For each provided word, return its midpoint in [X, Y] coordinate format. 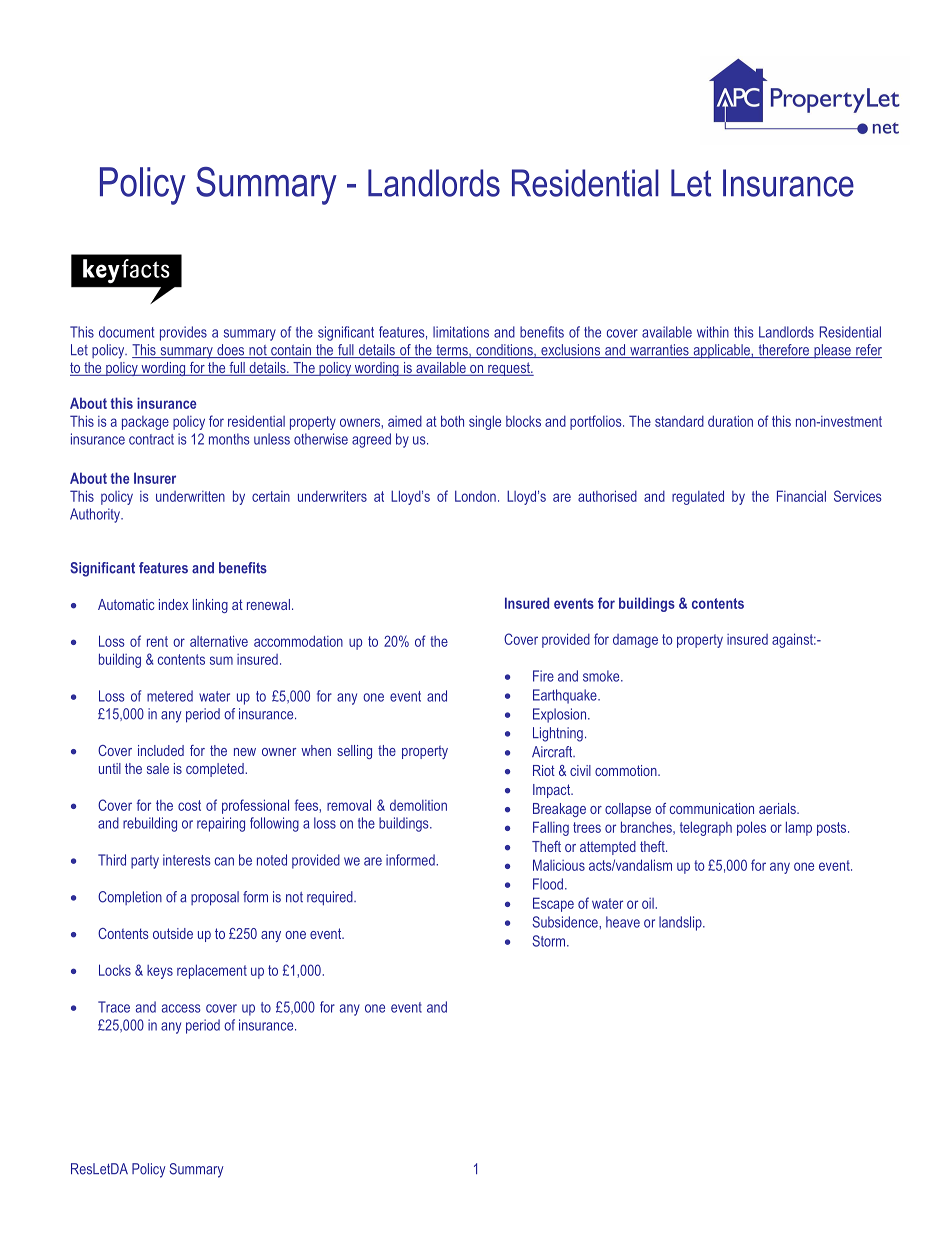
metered [170, 696]
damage [635, 641]
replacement [212, 971]
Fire [543, 676]
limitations [461, 332]
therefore [783, 351]
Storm [550, 941]
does [231, 351]
